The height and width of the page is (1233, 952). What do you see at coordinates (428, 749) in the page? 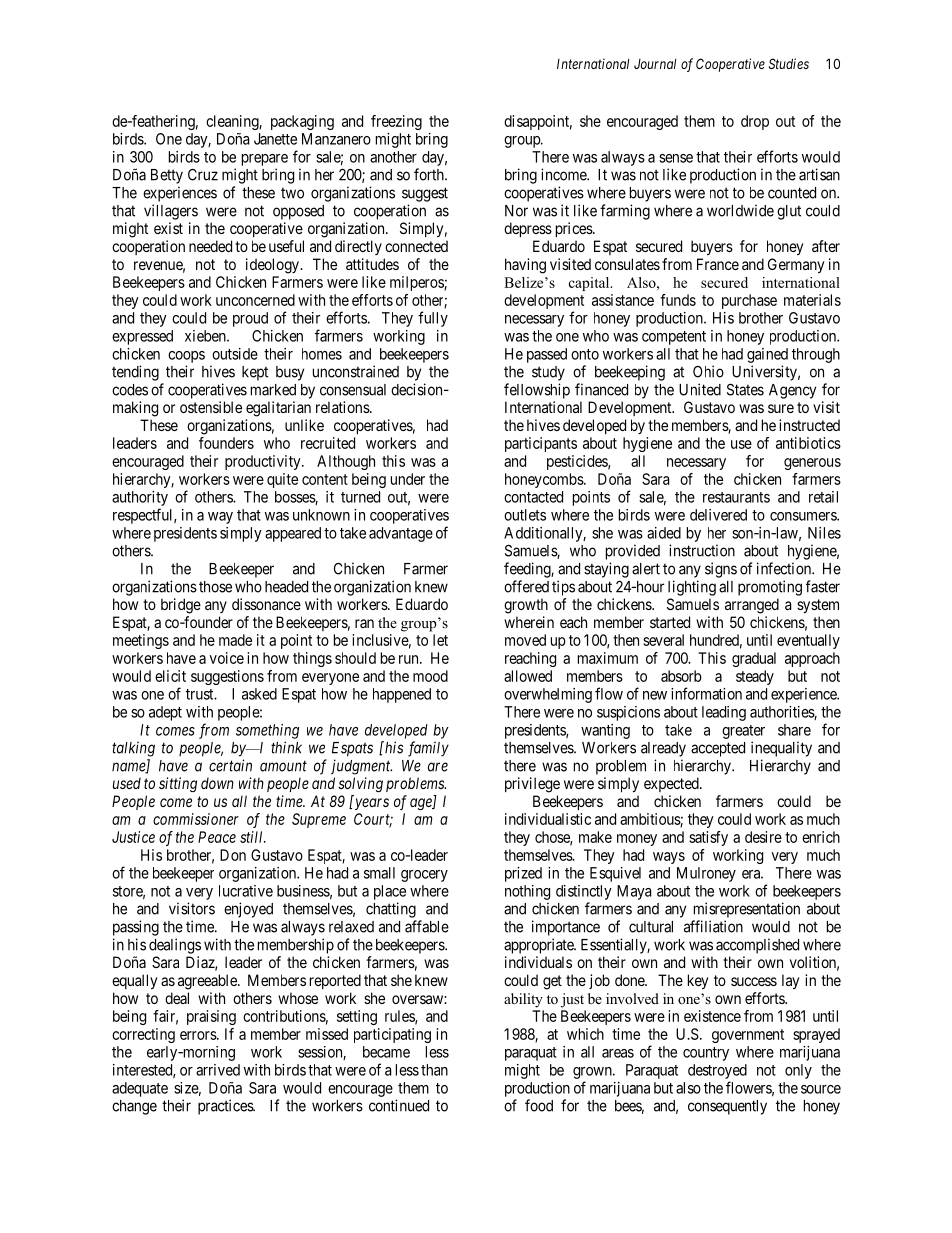
I see `family` at bounding box center [428, 749].
